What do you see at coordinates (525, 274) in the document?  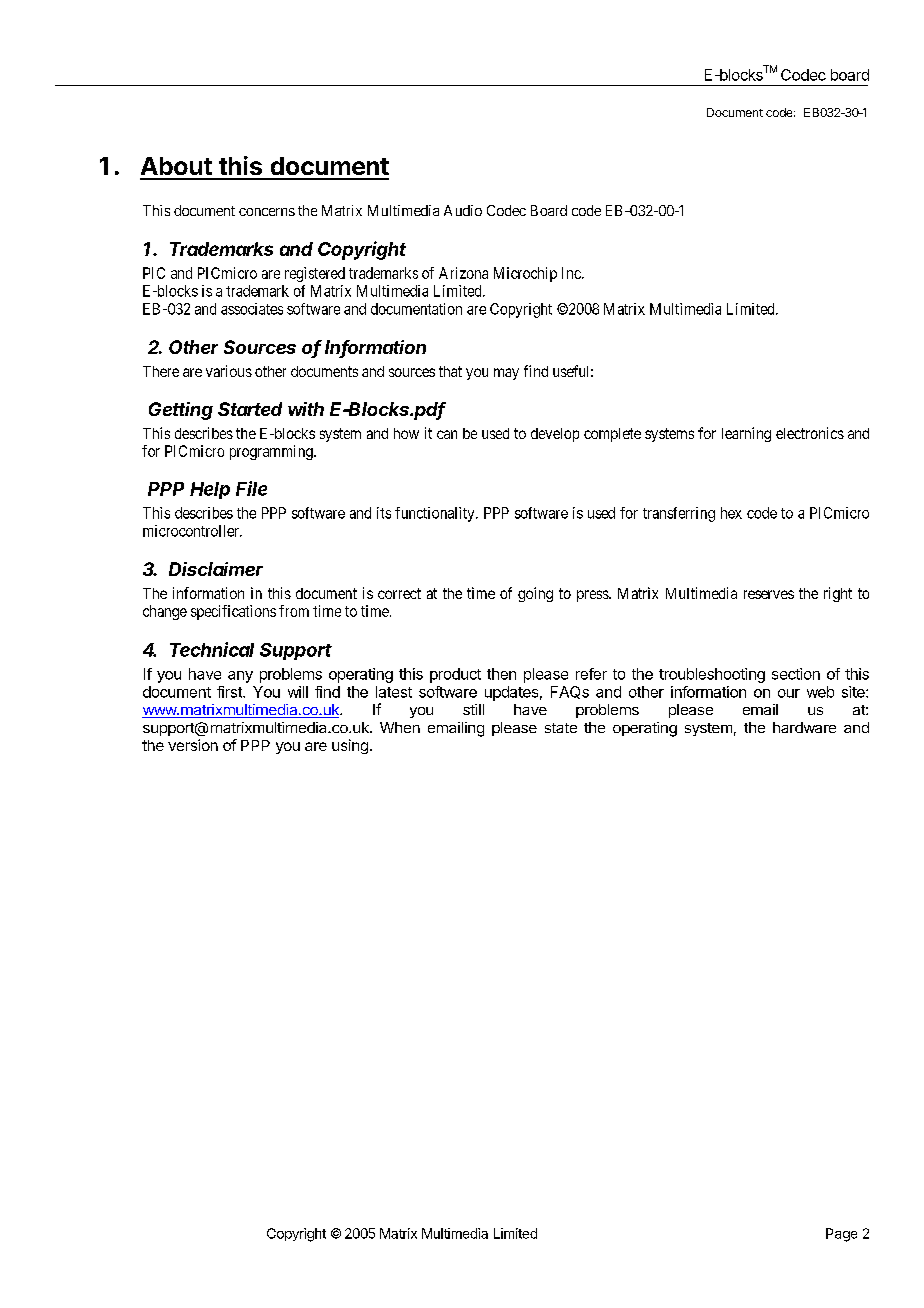 I see `Microchip` at bounding box center [525, 274].
